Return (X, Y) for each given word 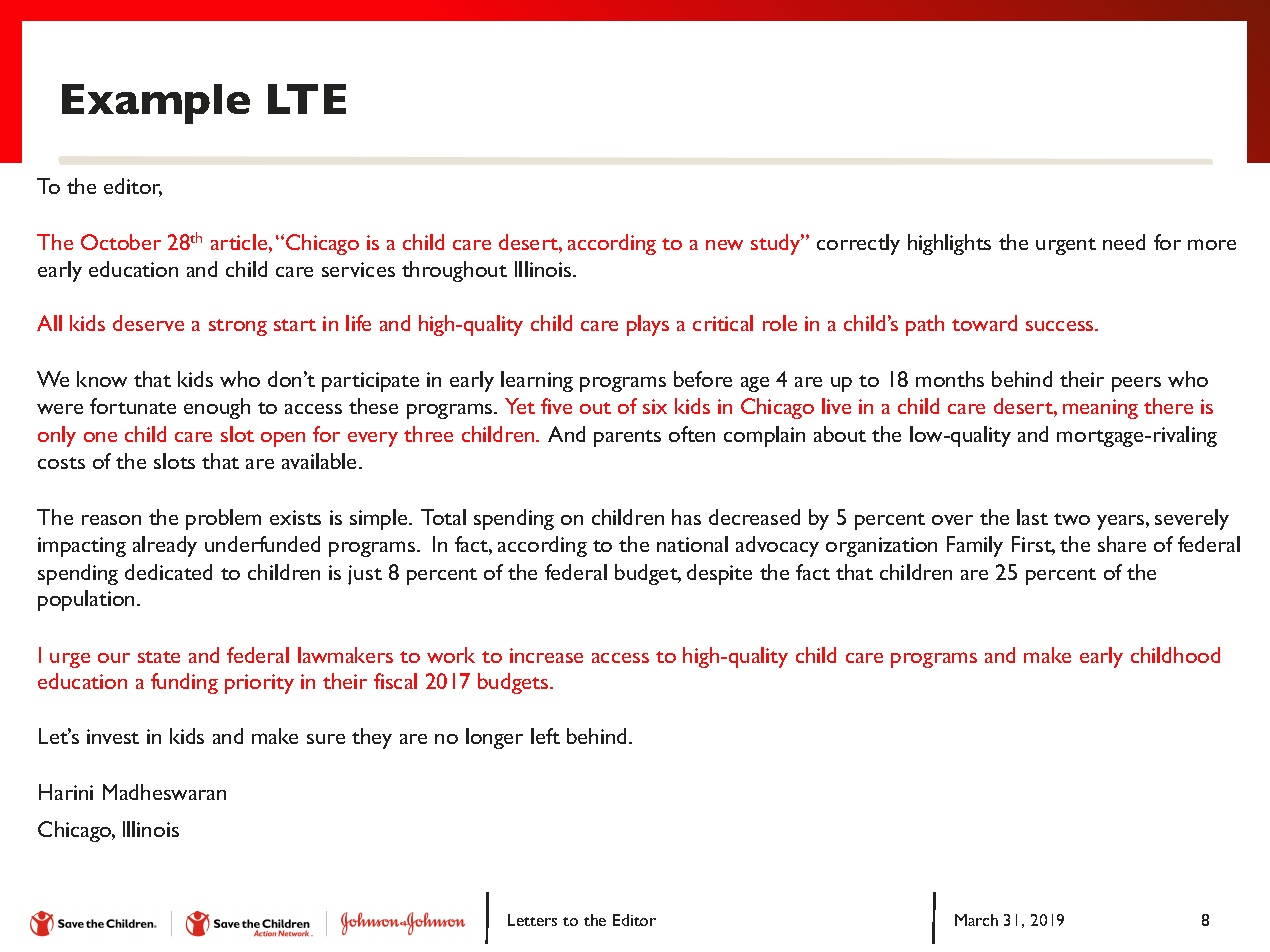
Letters (532, 920)
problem (223, 519)
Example (156, 104)
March (976, 920)
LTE (307, 99)
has (686, 517)
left (545, 736)
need (1124, 242)
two (1072, 519)
